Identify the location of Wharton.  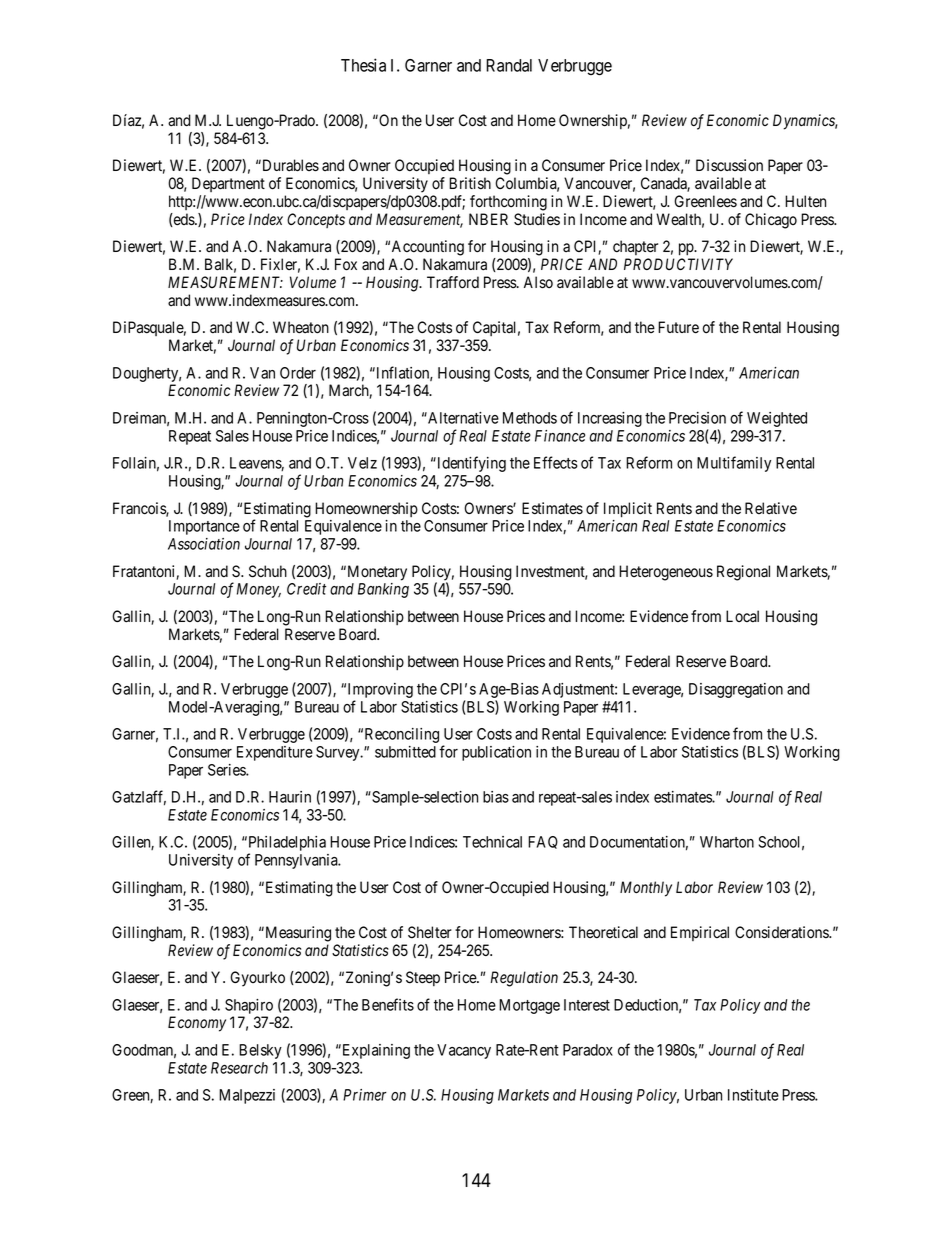
(727, 842).
